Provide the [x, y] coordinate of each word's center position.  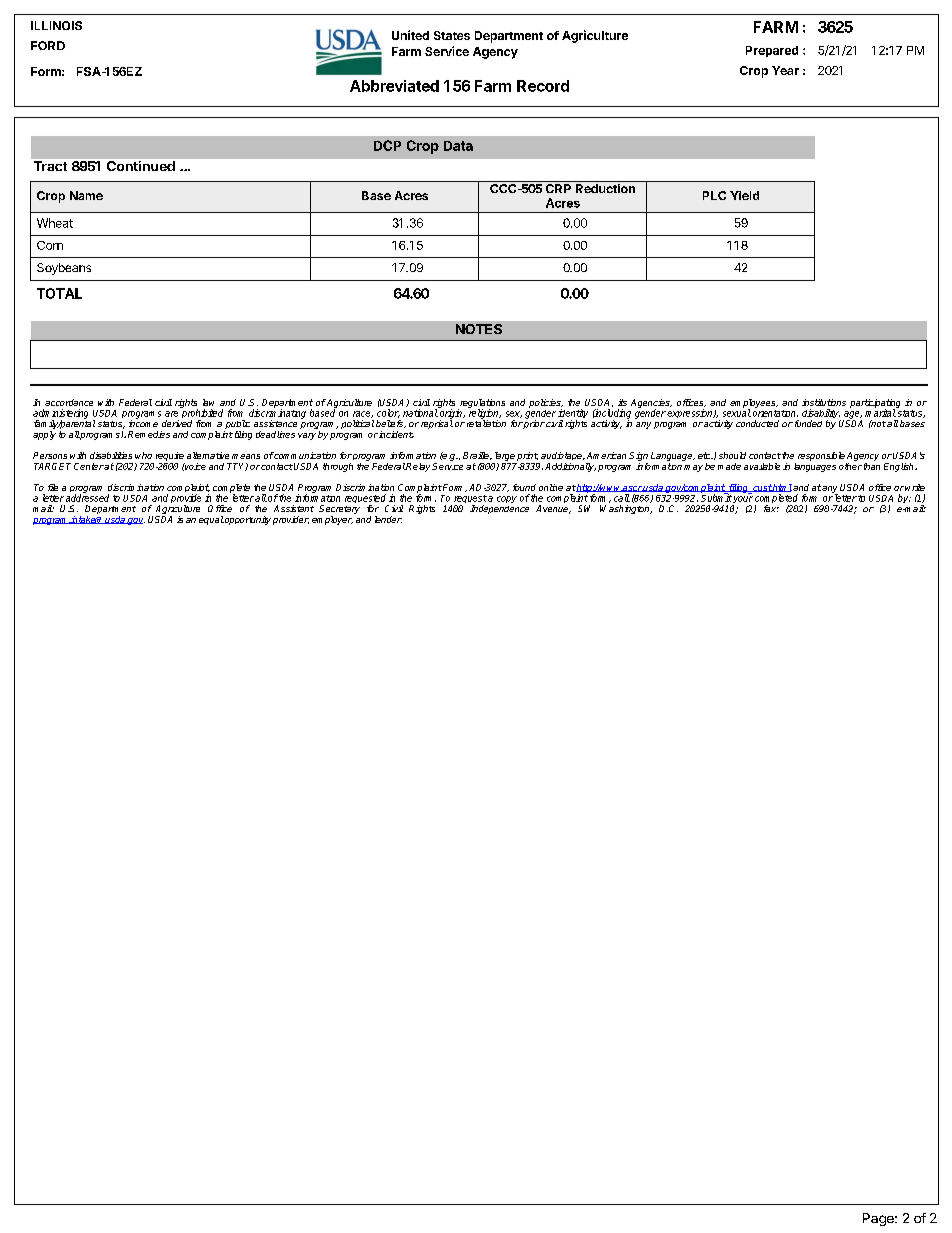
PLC [714, 195]
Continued [141, 166]
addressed [87, 497]
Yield [744, 195]
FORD [48, 45]
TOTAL [59, 293]
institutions [824, 402]
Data [458, 146]
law [208, 402]
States [452, 35]
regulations [481, 404]
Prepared [772, 51]
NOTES [479, 329]
